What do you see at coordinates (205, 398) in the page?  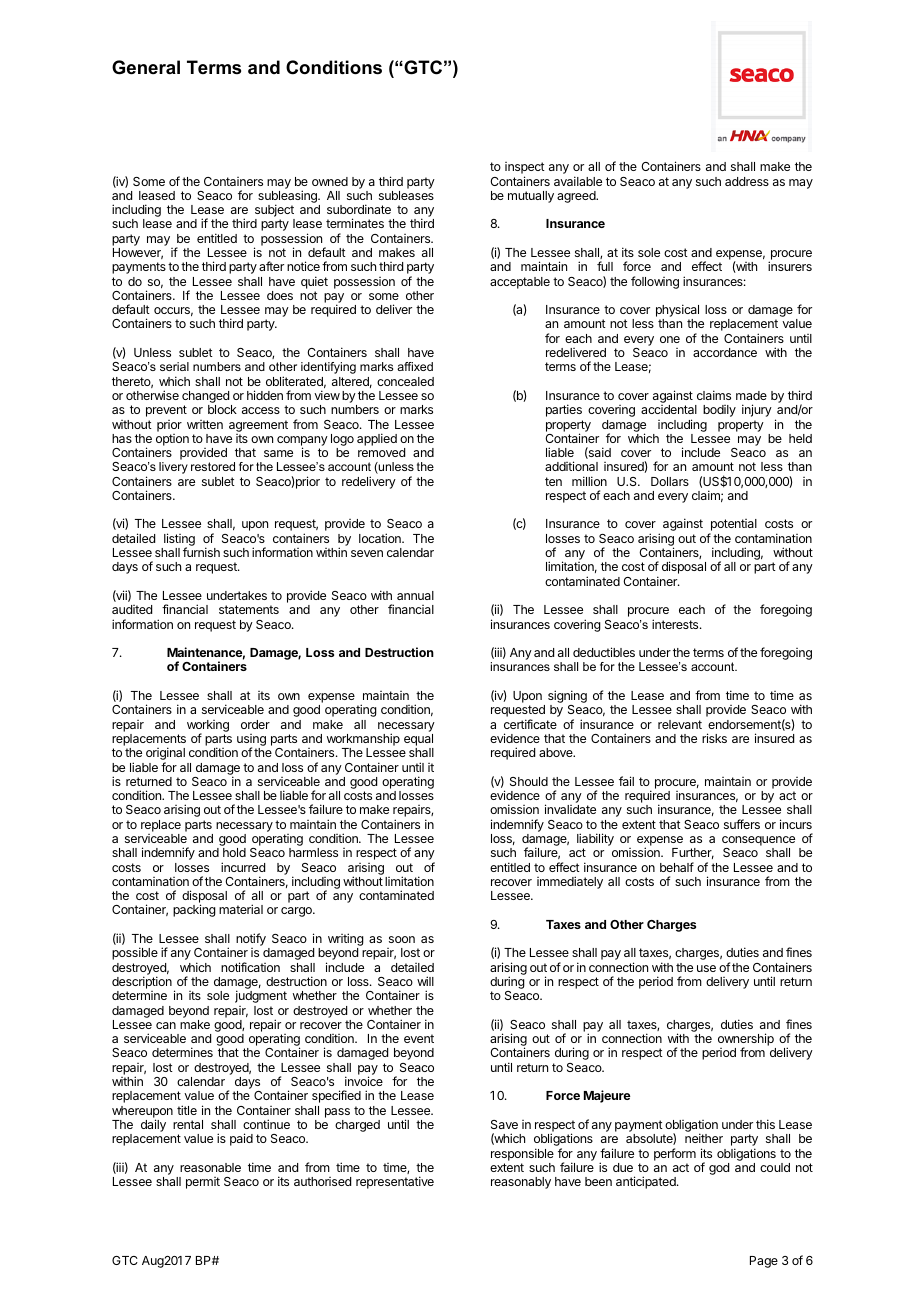 I see `changed` at bounding box center [205, 398].
